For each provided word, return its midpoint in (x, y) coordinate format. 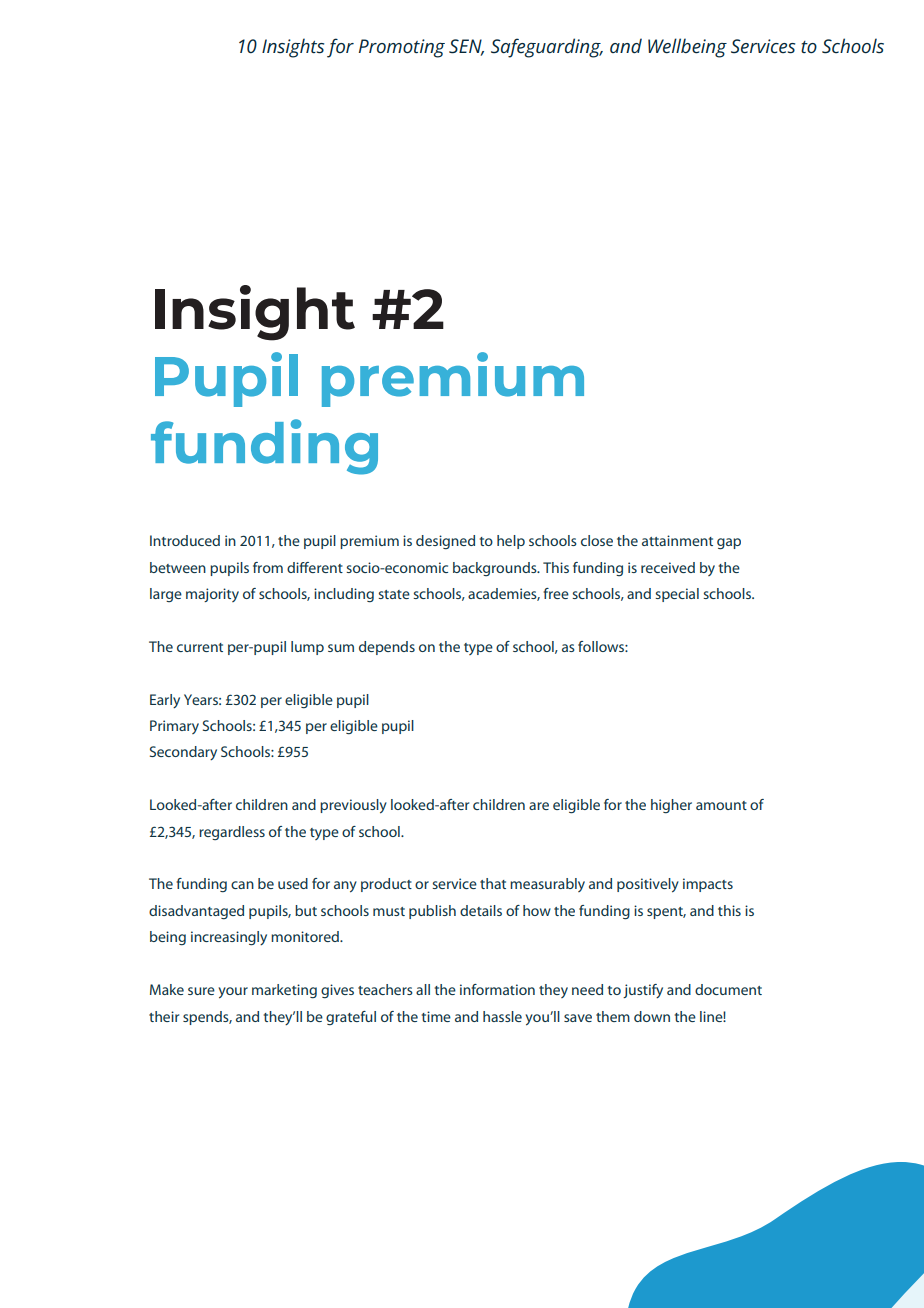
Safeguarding (547, 48)
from (268, 567)
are (539, 806)
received (668, 567)
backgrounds (496, 569)
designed (445, 542)
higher (671, 806)
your (233, 993)
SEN (466, 47)
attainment (677, 540)
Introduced (185, 540)
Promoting (402, 48)
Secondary (183, 753)
